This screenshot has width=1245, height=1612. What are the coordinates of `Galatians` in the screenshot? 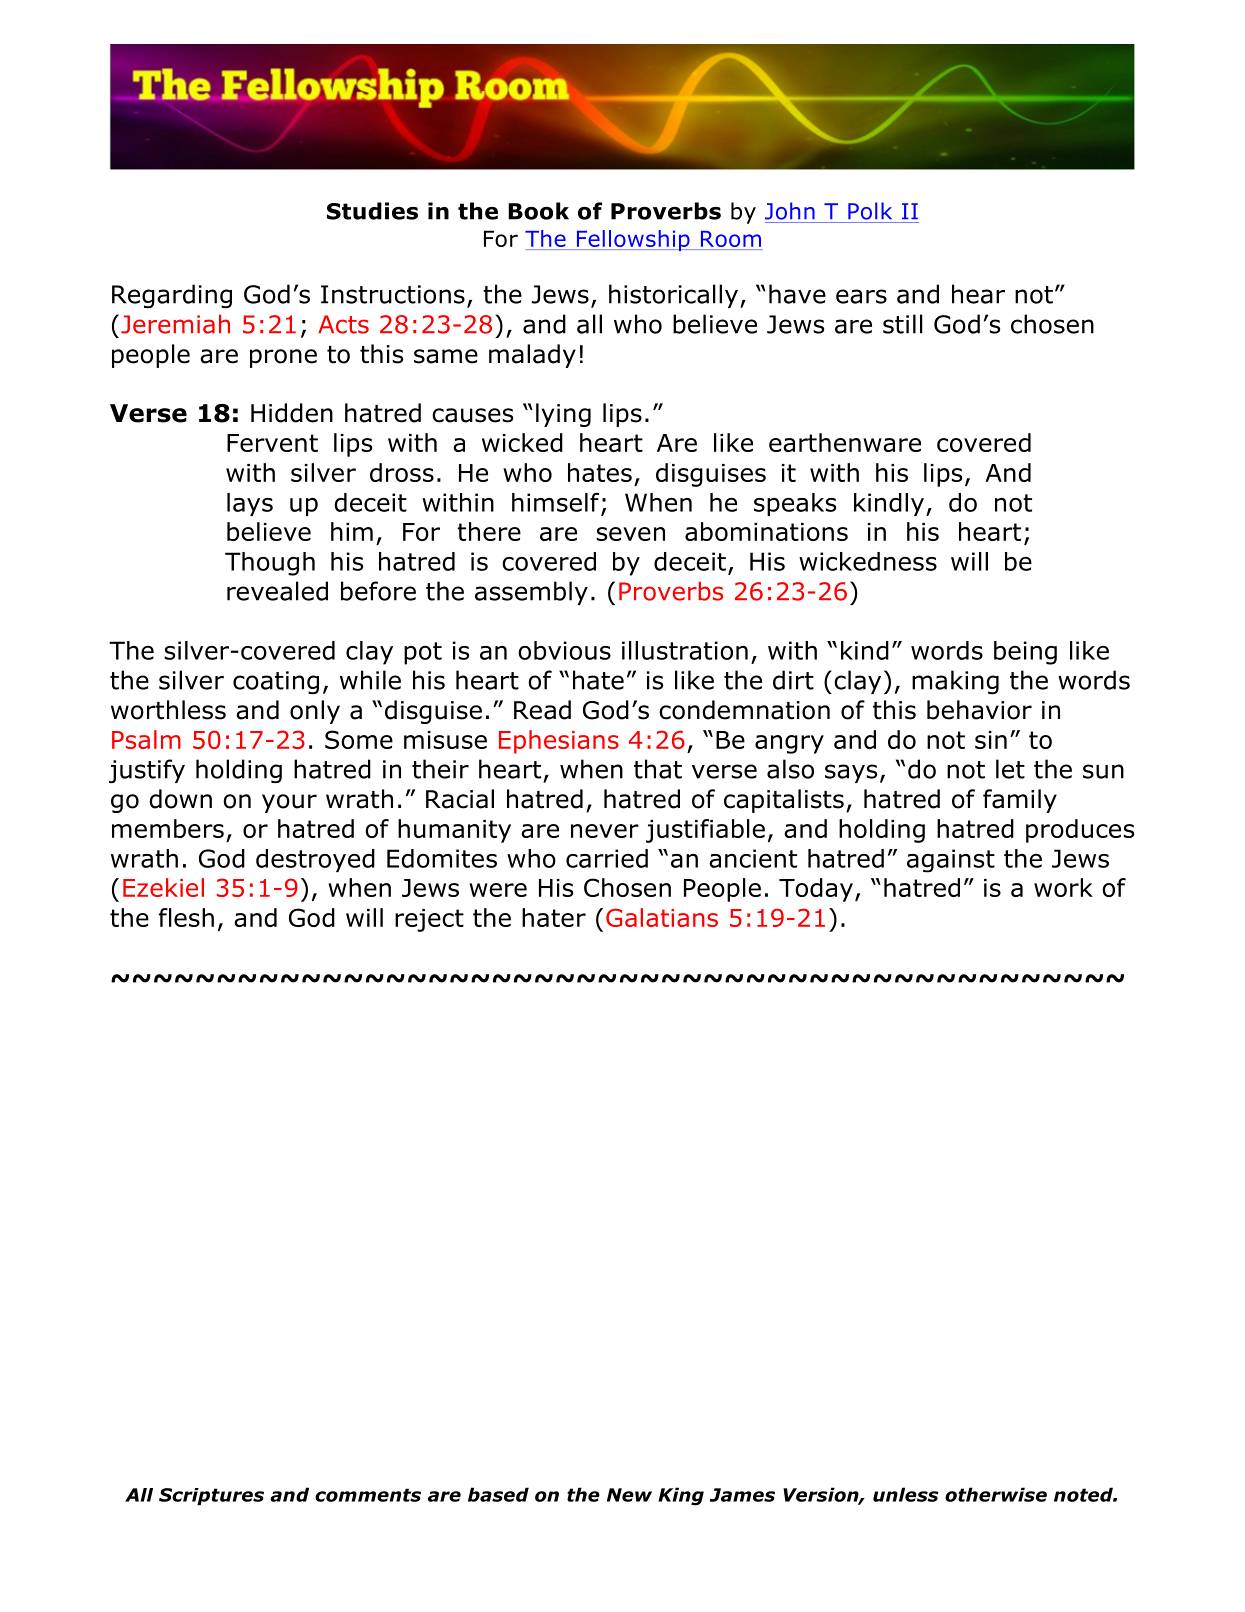 It's located at (662, 917).
